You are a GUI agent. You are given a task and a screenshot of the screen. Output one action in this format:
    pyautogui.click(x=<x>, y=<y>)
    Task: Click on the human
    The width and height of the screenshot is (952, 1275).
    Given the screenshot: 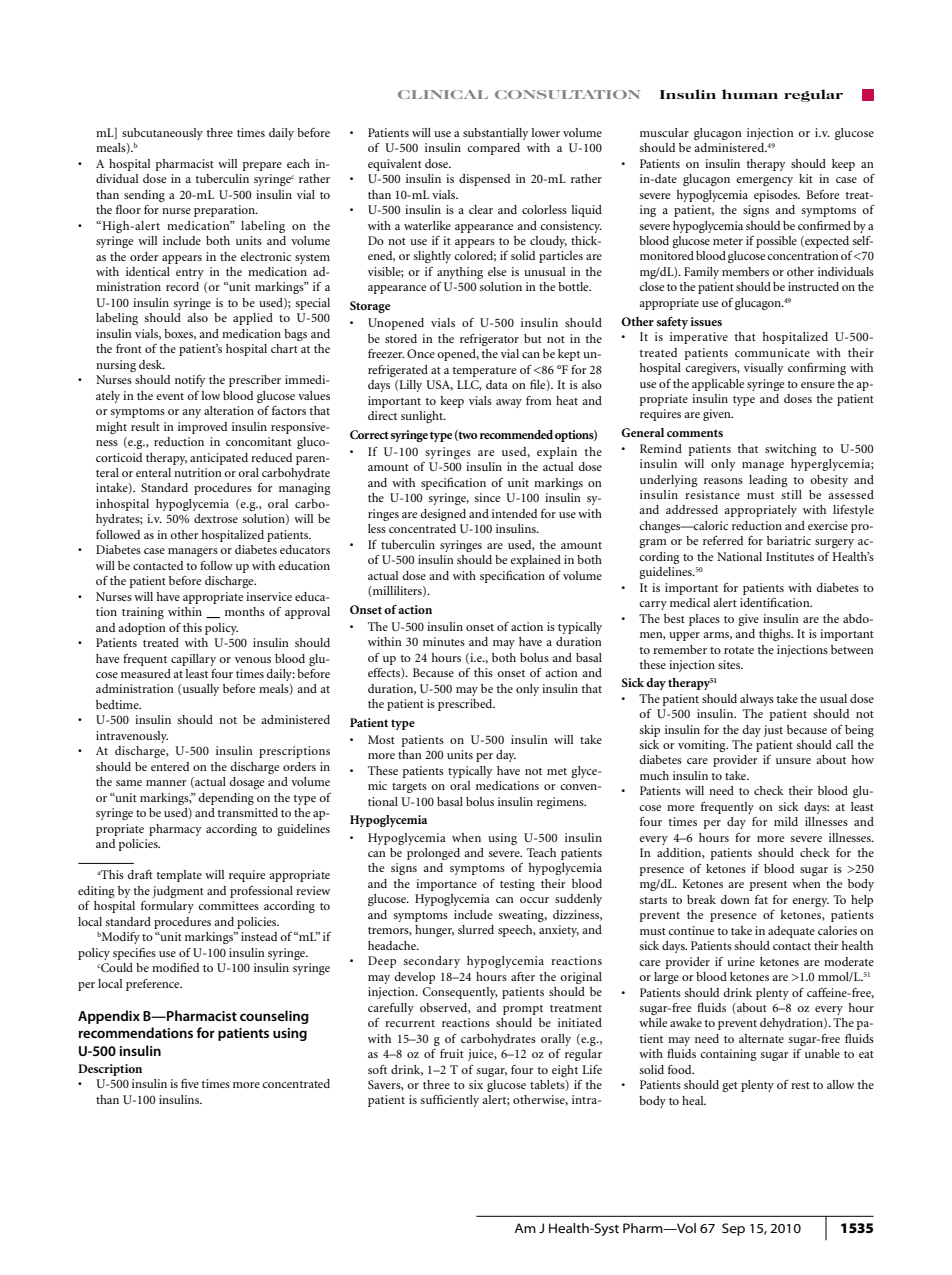 What is the action you would take?
    pyautogui.click(x=750, y=94)
